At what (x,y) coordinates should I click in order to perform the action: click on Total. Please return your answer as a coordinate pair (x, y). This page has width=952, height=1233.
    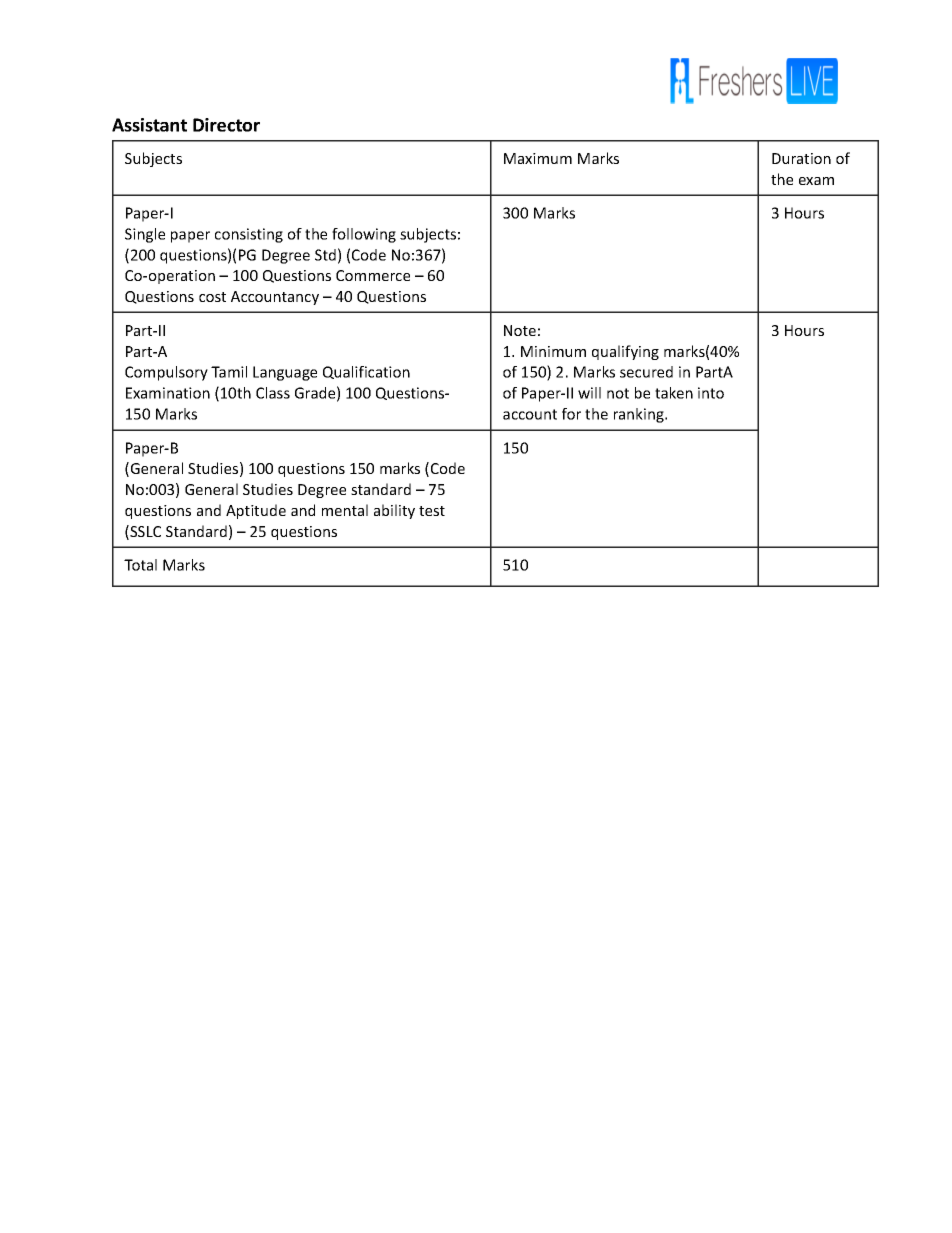
    Looking at the image, I should click on (140, 565).
